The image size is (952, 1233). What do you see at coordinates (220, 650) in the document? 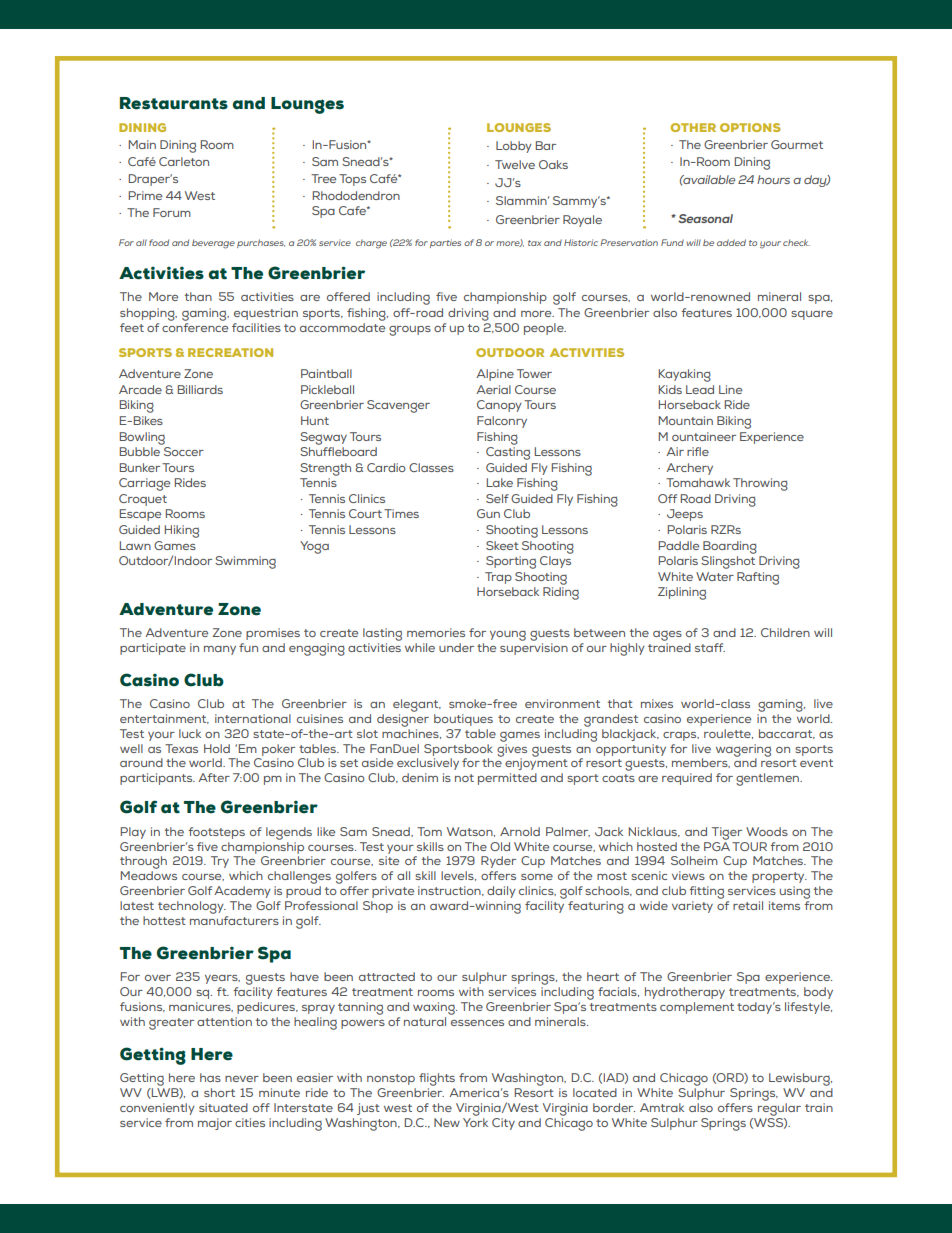
I see `many` at bounding box center [220, 650].
